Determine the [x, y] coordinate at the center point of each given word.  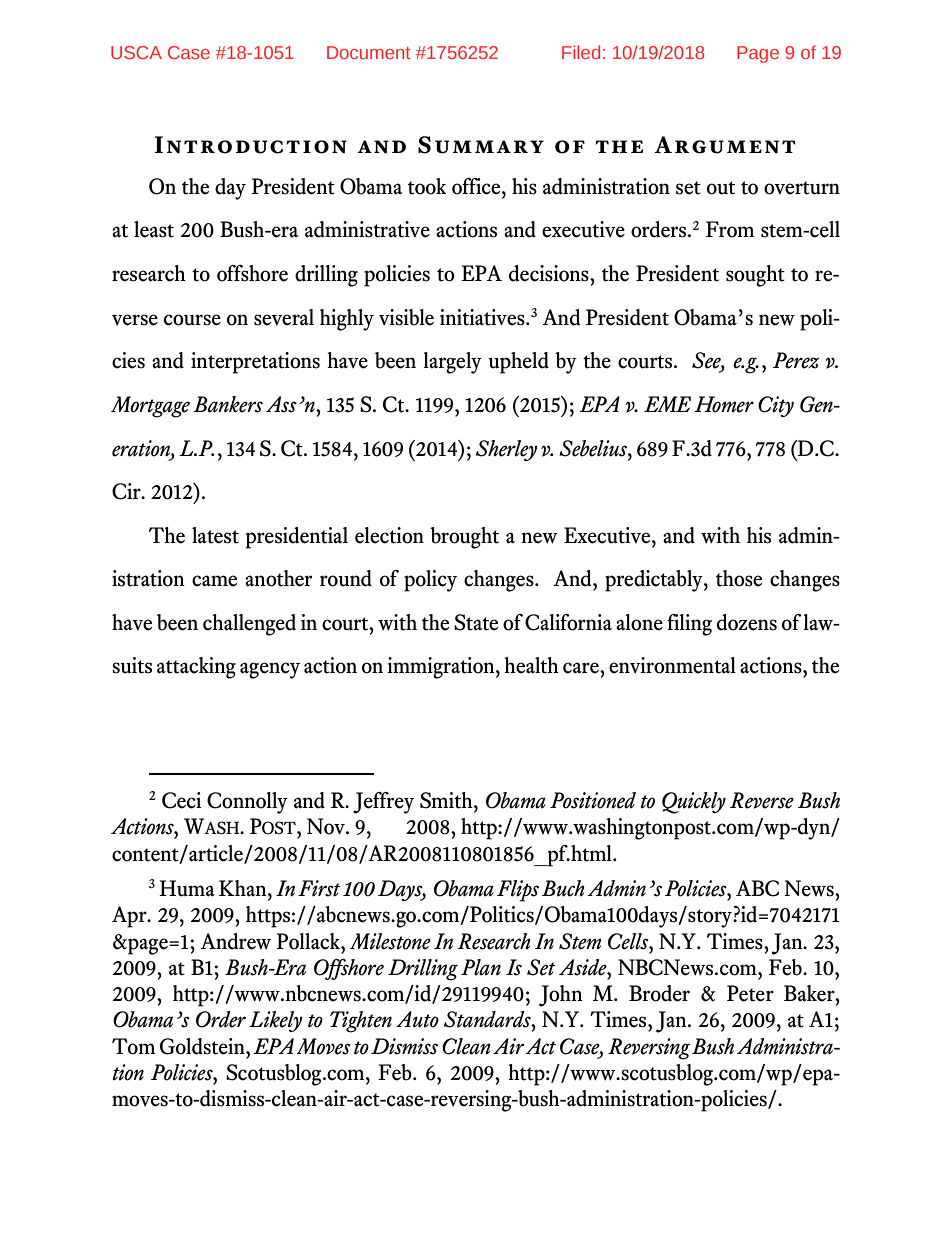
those [739, 578]
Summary [481, 145]
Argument [725, 145]
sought [755, 276]
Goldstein [203, 1046]
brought [464, 538]
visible [406, 317]
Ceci [181, 800]
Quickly [694, 803]
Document [369, 52]
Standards [488, 1019]
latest [215, 535]
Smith [447, 800]
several [284, 317]
